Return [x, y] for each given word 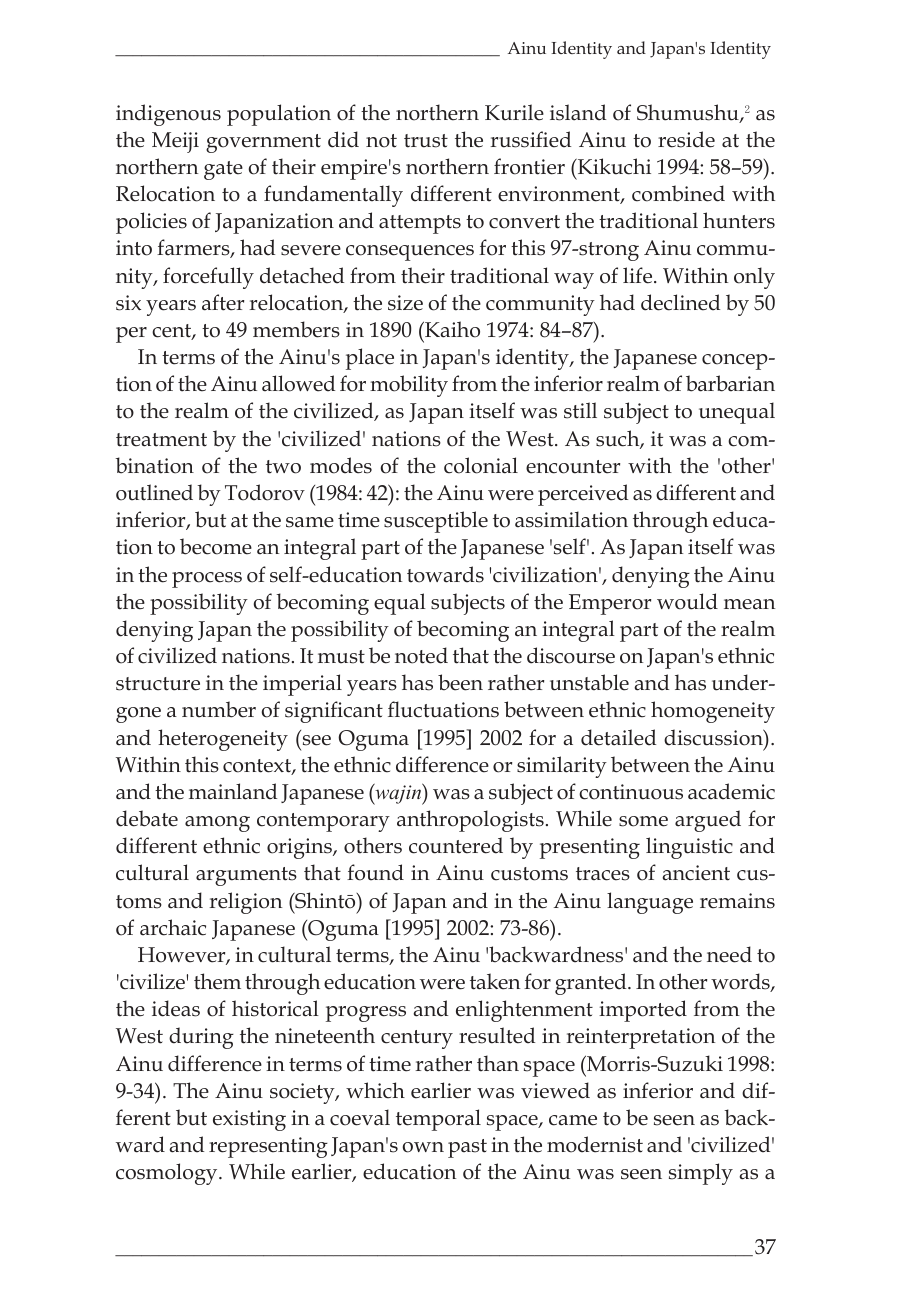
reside [686, 139]
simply [701, 1174]
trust [426, 141]
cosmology [168, 1174]
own [423, 1147]
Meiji [175, 142]
